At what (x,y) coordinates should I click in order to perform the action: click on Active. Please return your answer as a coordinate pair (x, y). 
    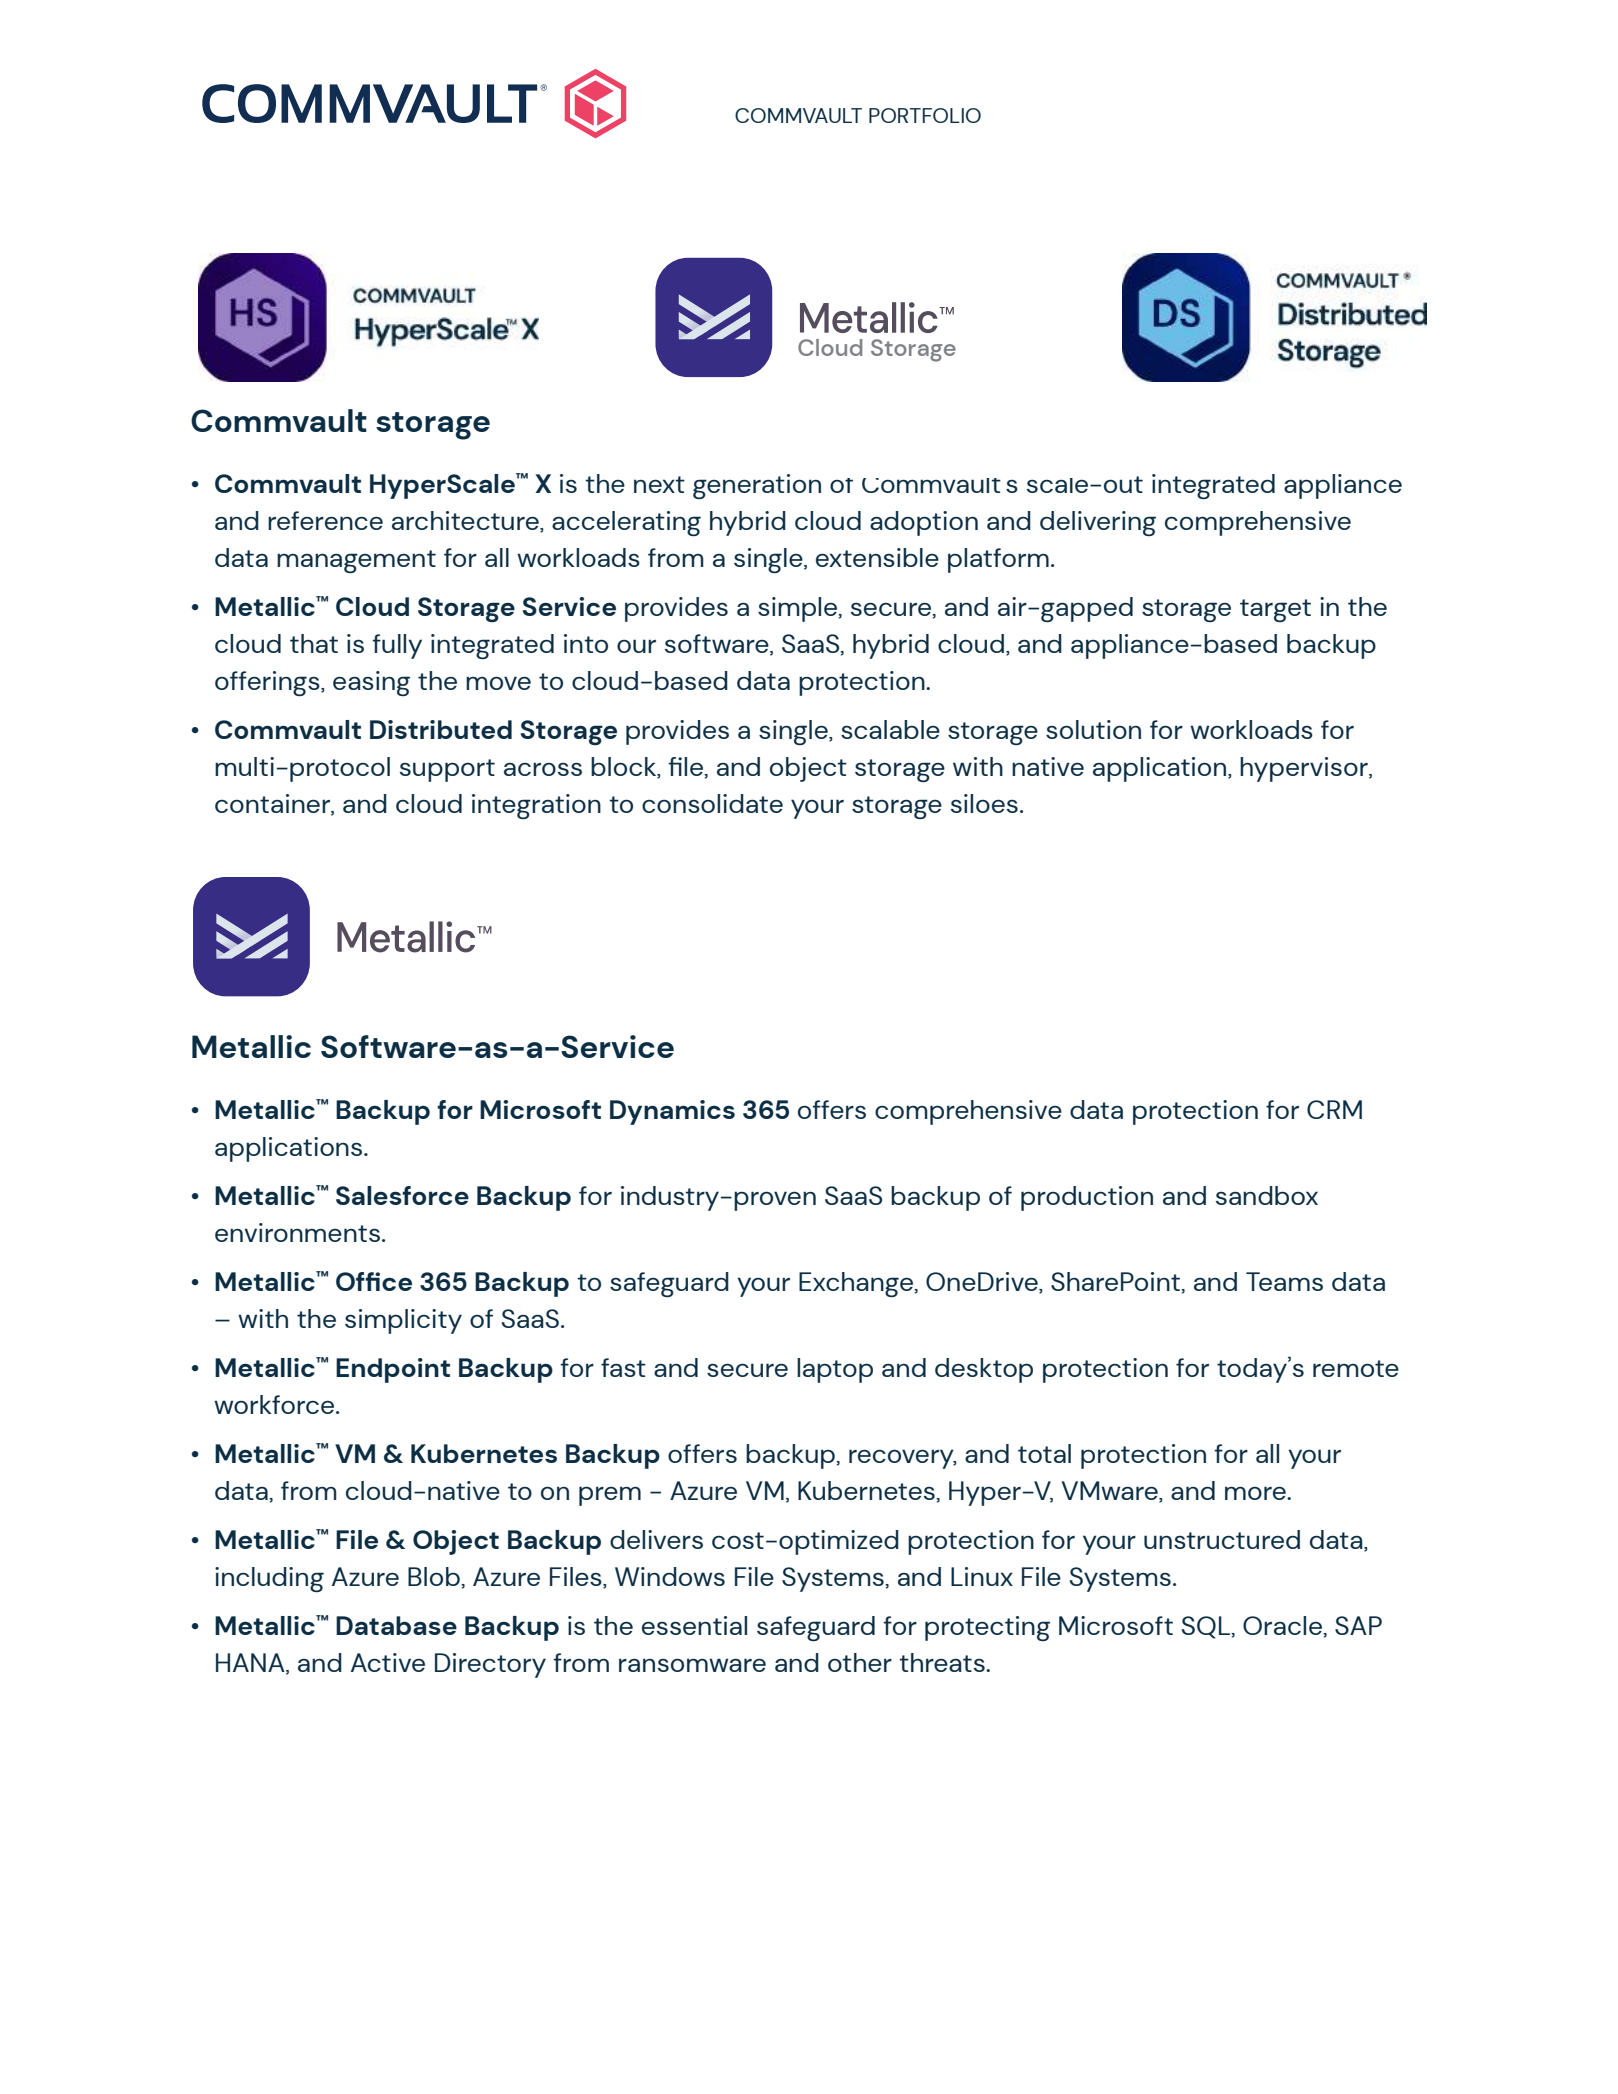
    Looking at the image, I should click on (388, 1662).
